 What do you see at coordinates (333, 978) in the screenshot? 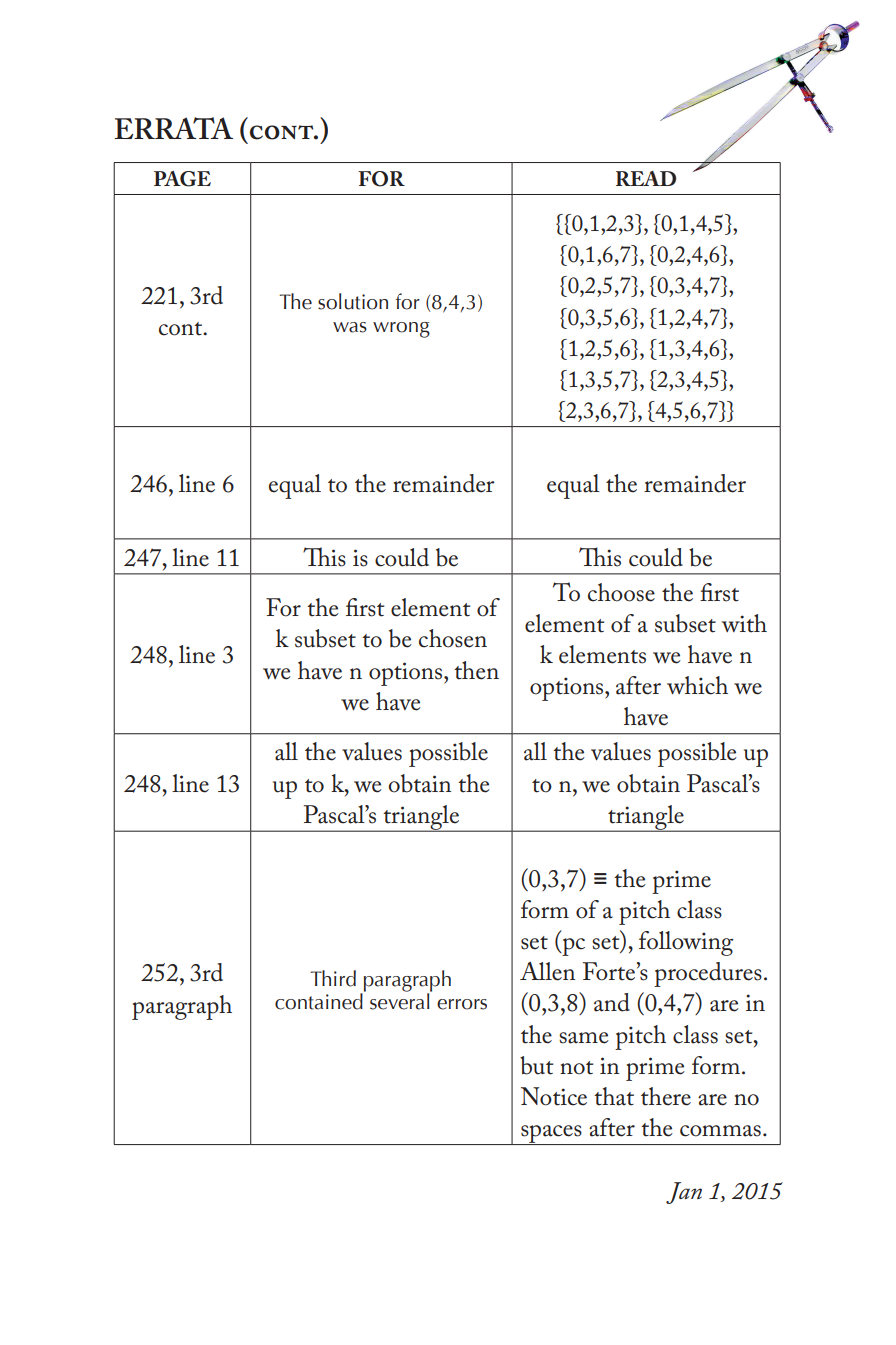
I see `Third` at bounding box center [333, 978].
